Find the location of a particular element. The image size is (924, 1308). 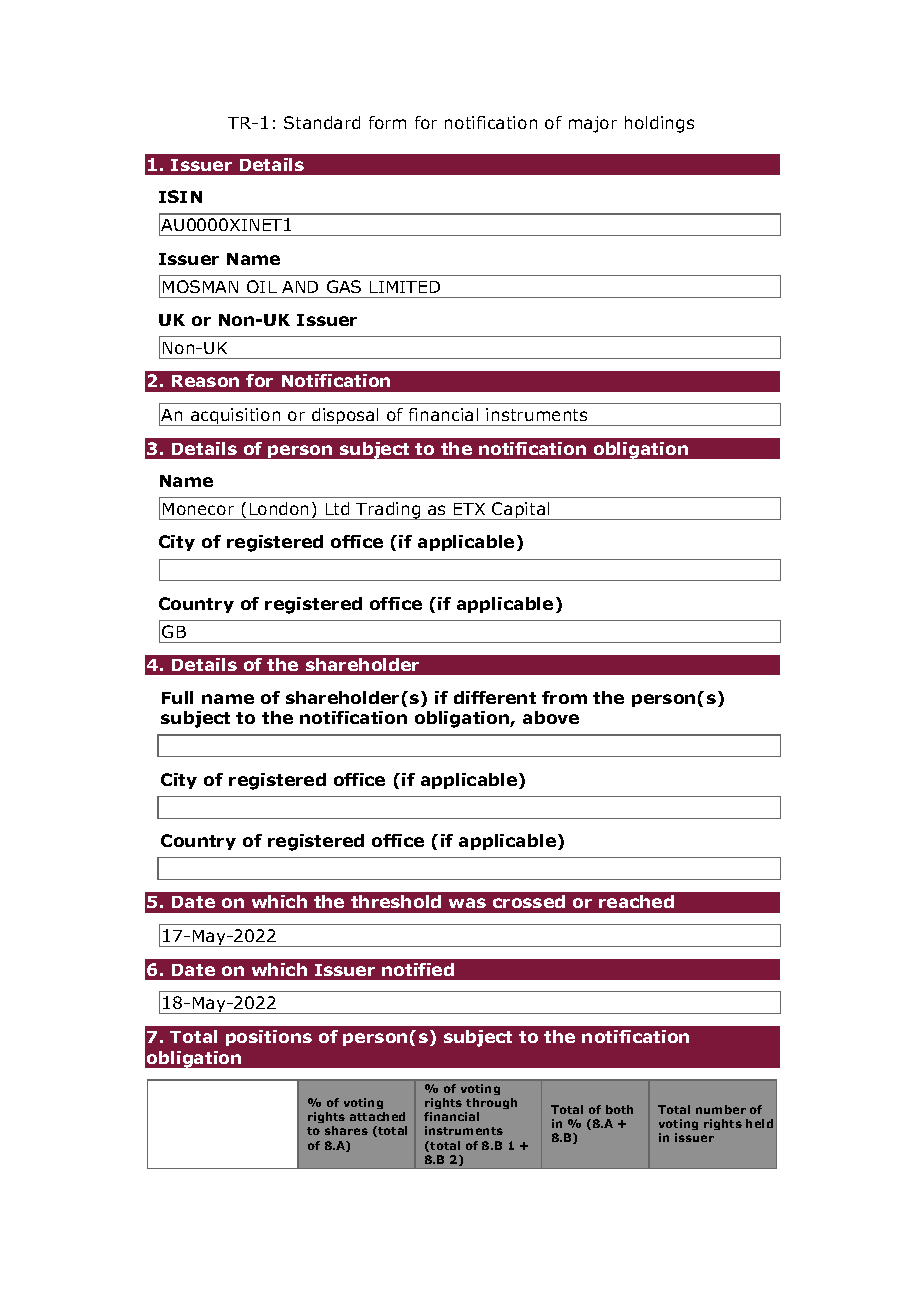

disposal is located at coordinates (345, 417).
